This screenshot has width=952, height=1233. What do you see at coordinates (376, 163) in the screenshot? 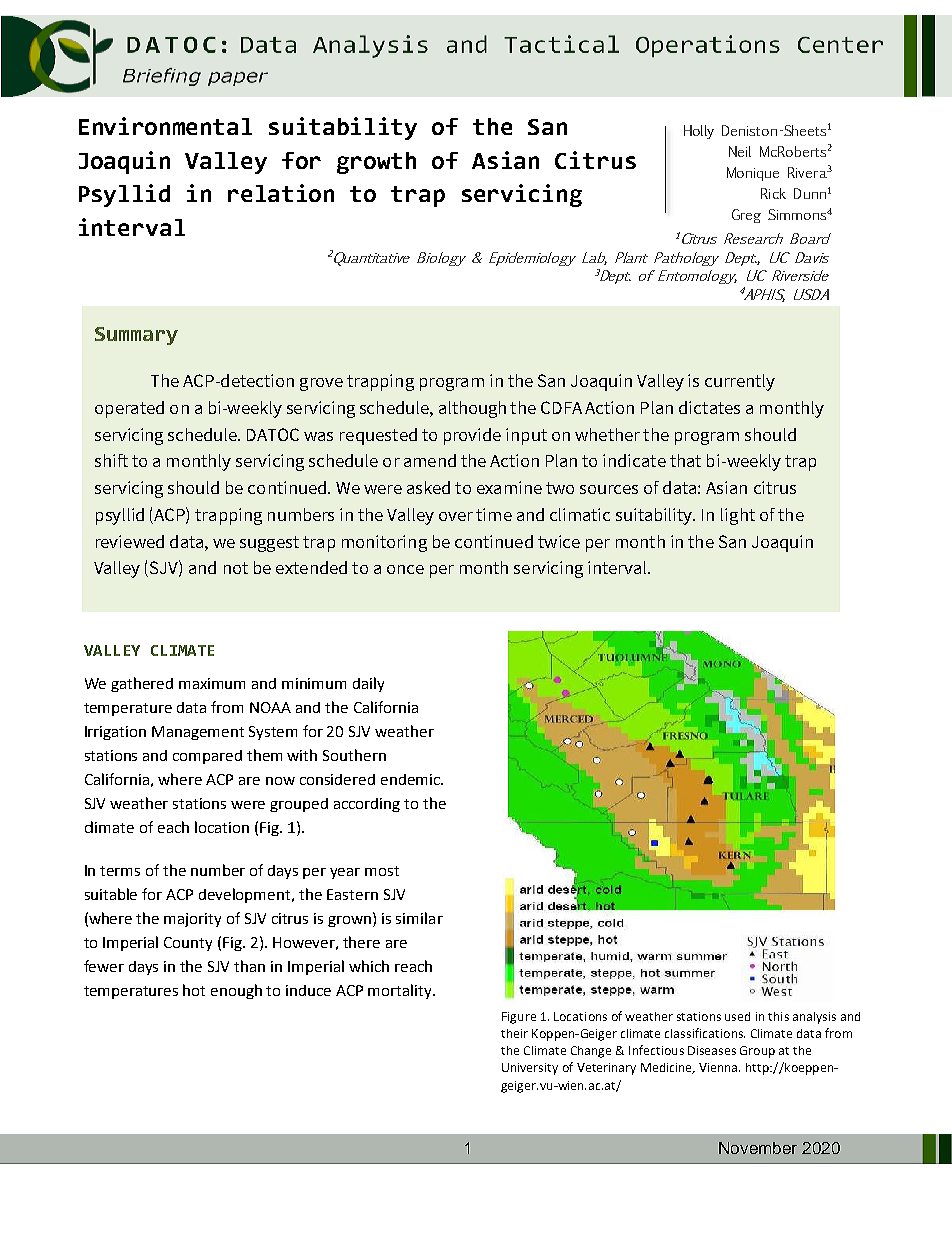
I see `growth` at bounding box center [376, 163].
